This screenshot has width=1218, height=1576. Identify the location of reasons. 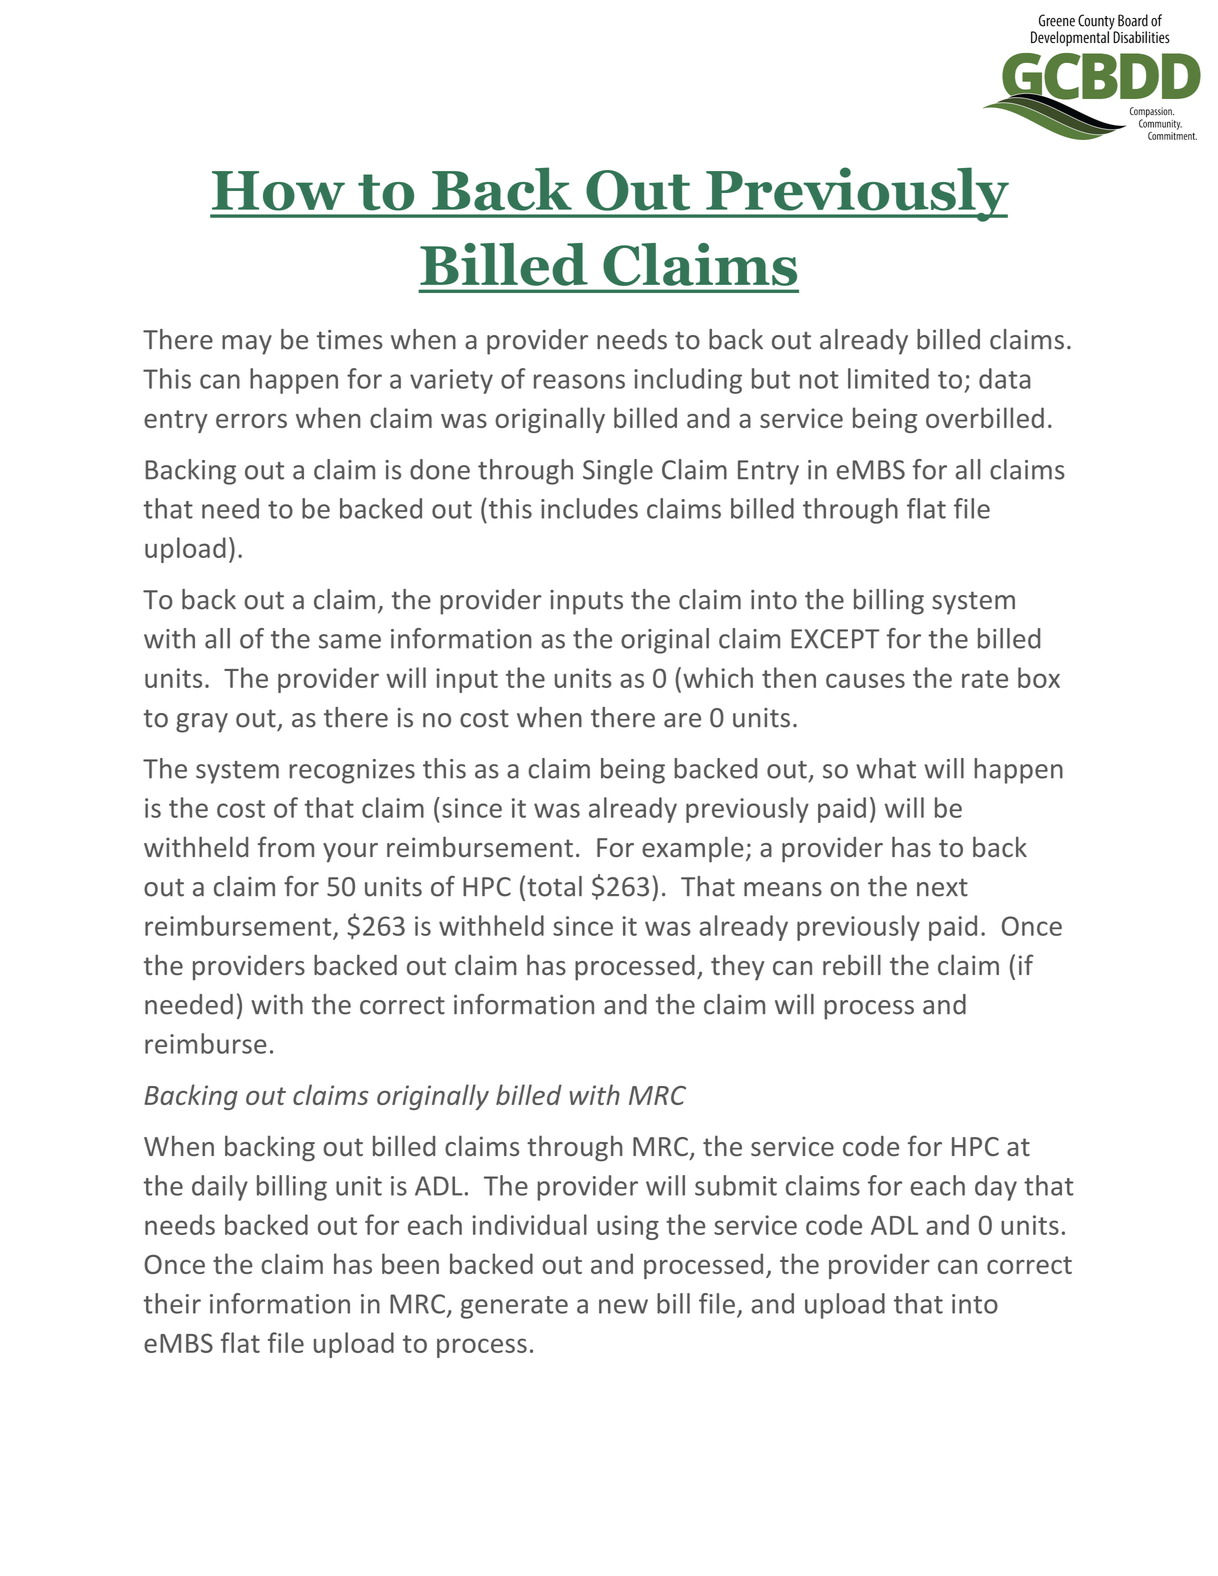
(579, 381).
